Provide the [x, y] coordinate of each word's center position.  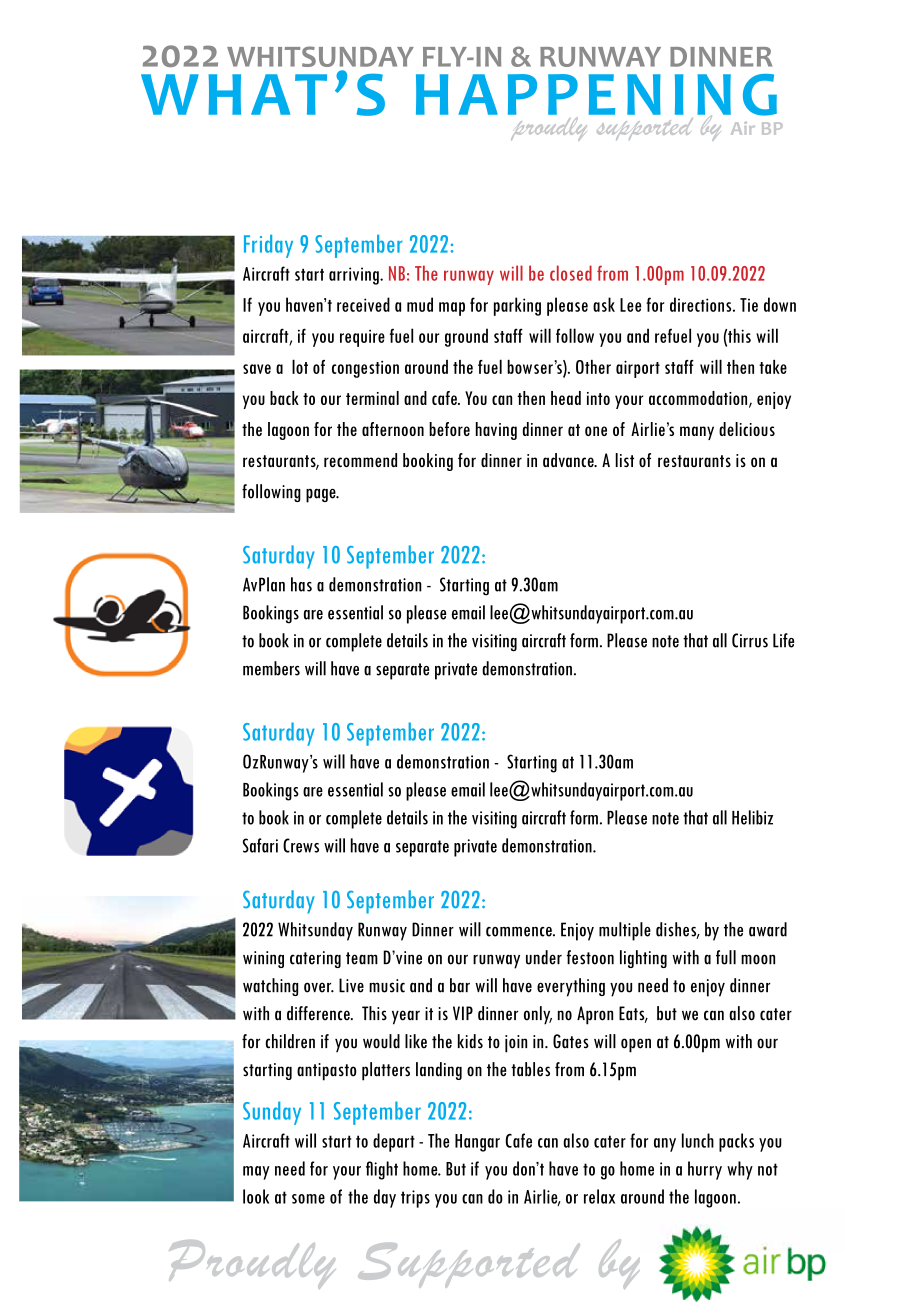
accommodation [699, 399]
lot [300, 366]
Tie [749, 305]
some [308, 1199]
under [544, 957]
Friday [268, 246]
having [496, 431]
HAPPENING [596, 96]
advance [569, 460]
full [726, 957]
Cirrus [750, 640]
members [271, 668]
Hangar [477, 1143]
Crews [301, 845]
